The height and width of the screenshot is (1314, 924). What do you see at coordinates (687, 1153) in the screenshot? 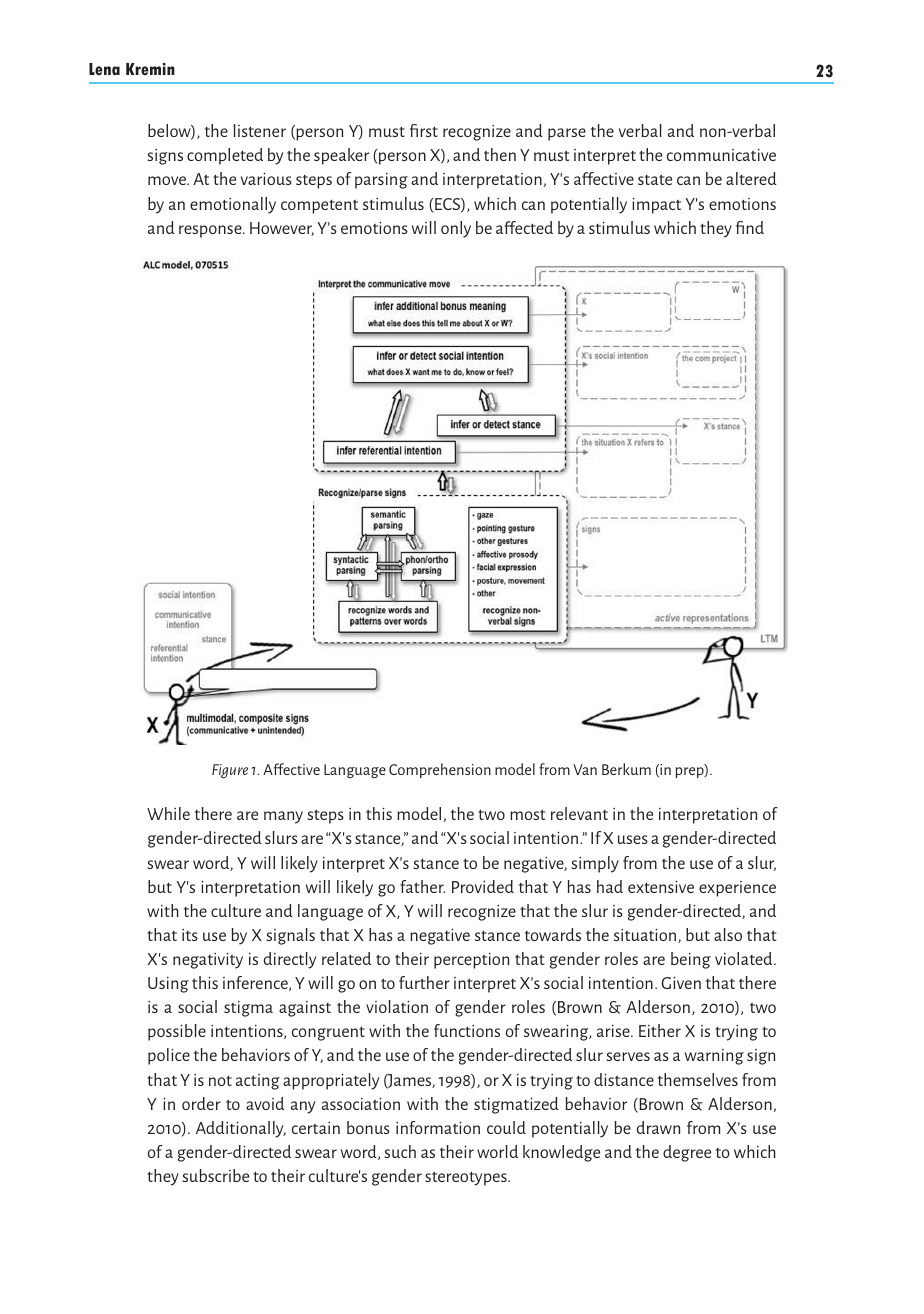
I see `degree` at bounding box center [687, 1153].
